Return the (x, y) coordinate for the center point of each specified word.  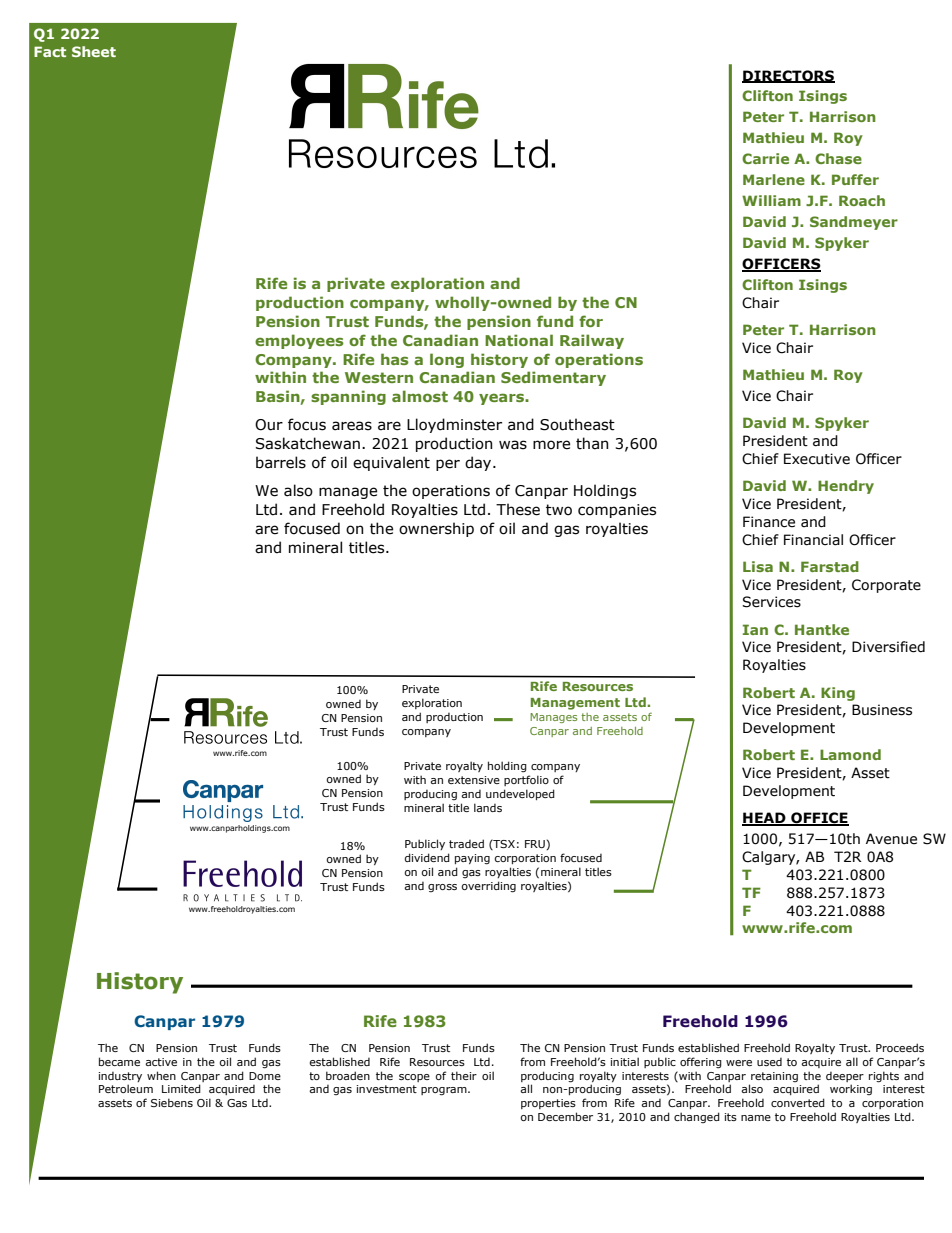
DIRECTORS (788, 76)
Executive (817, 459)
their (464, 1075)
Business (882, 710)
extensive (474, 780)
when (161, 1075)
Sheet (94, 51)
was (513, 445)
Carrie (765, 158)
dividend (427, 857)
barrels (281, 462)
